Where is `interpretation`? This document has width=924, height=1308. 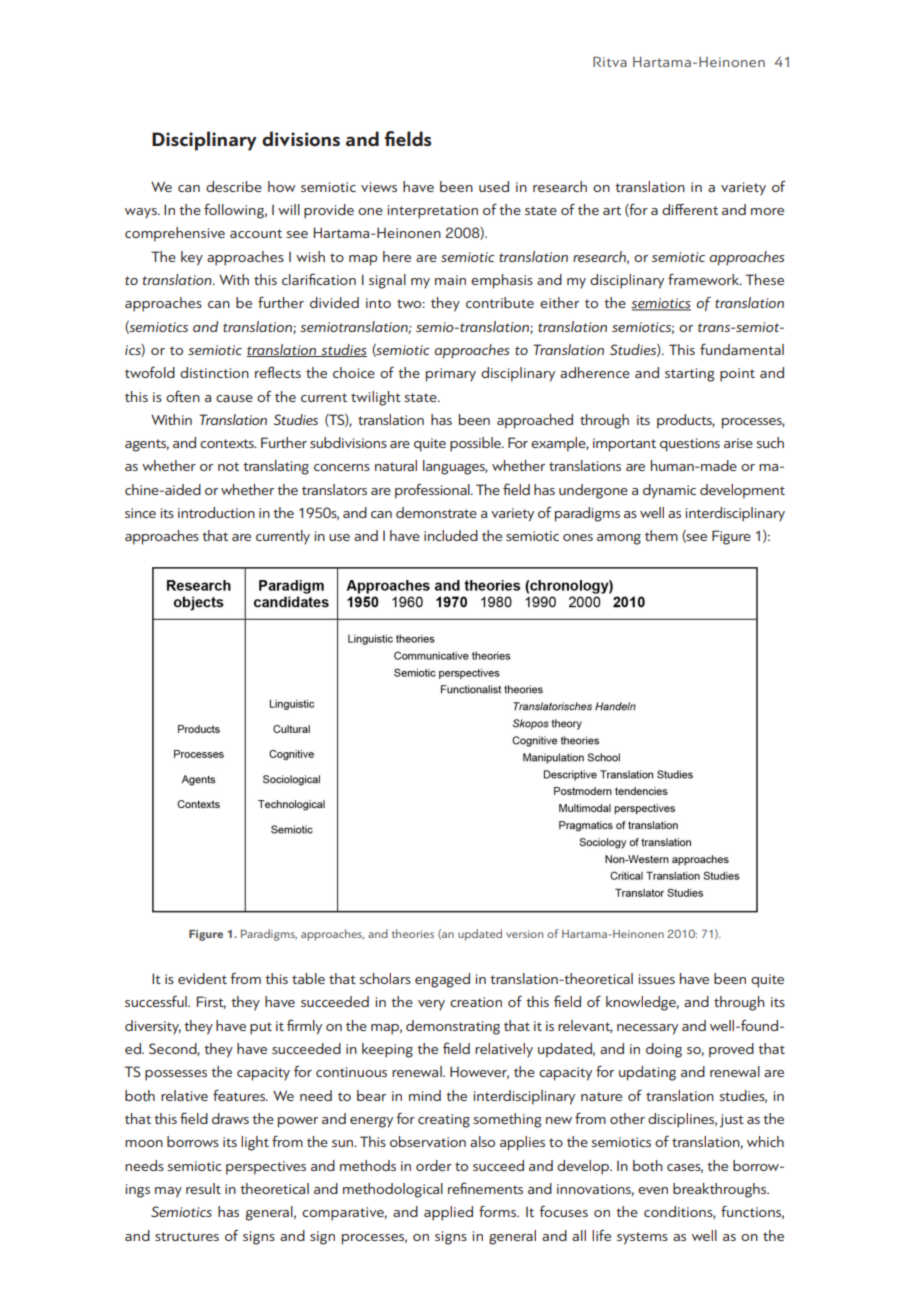 interpretation is located at coordinates (433, 212).
